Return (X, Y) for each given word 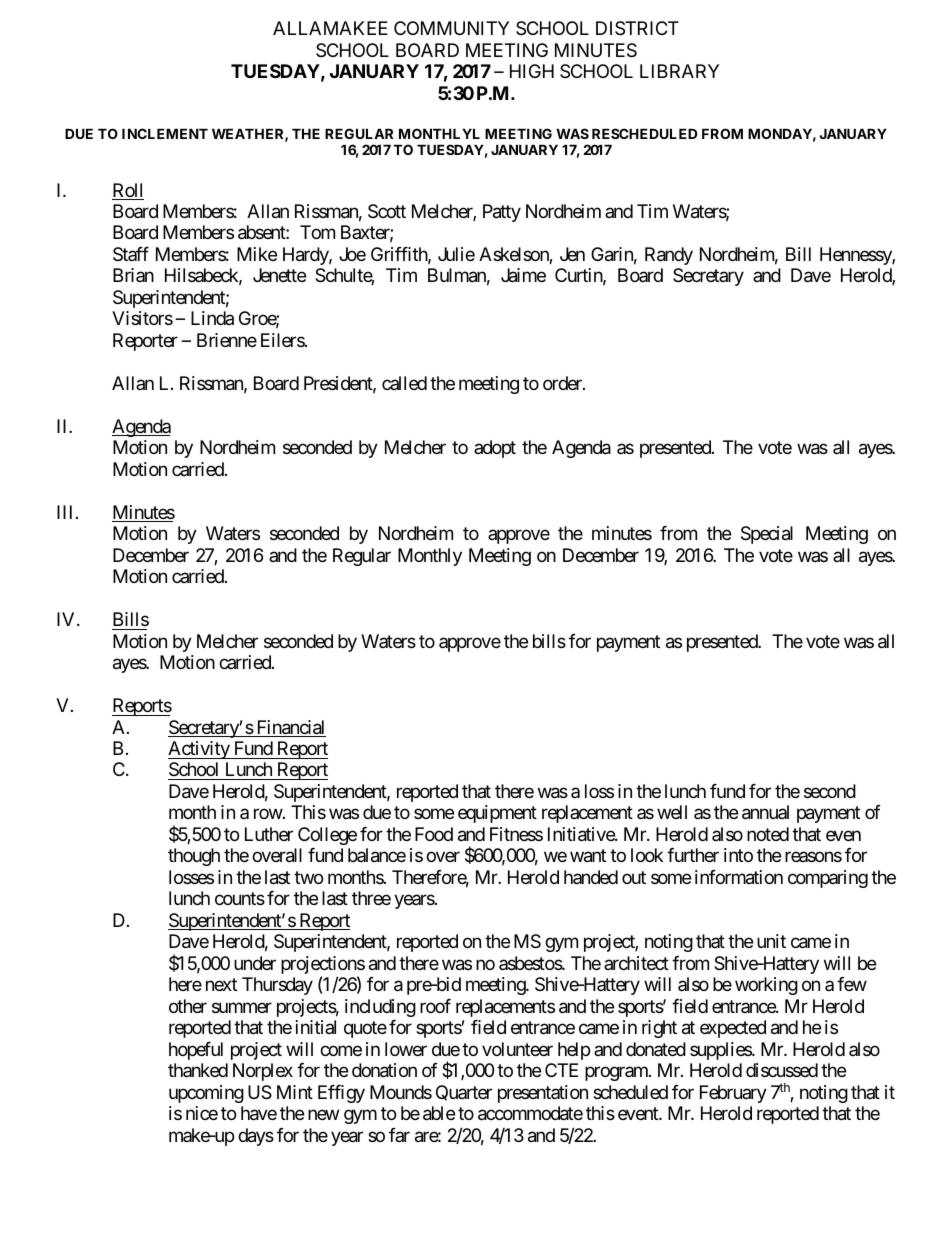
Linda (212, 318)
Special (767, 535)
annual (765, 812)
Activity (199, 750)
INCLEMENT (165, 133)
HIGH (532, 71)
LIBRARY (679, 71)
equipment (497, 814)
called (404, 383)
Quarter (464, 1093)
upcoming (206, 1094)
